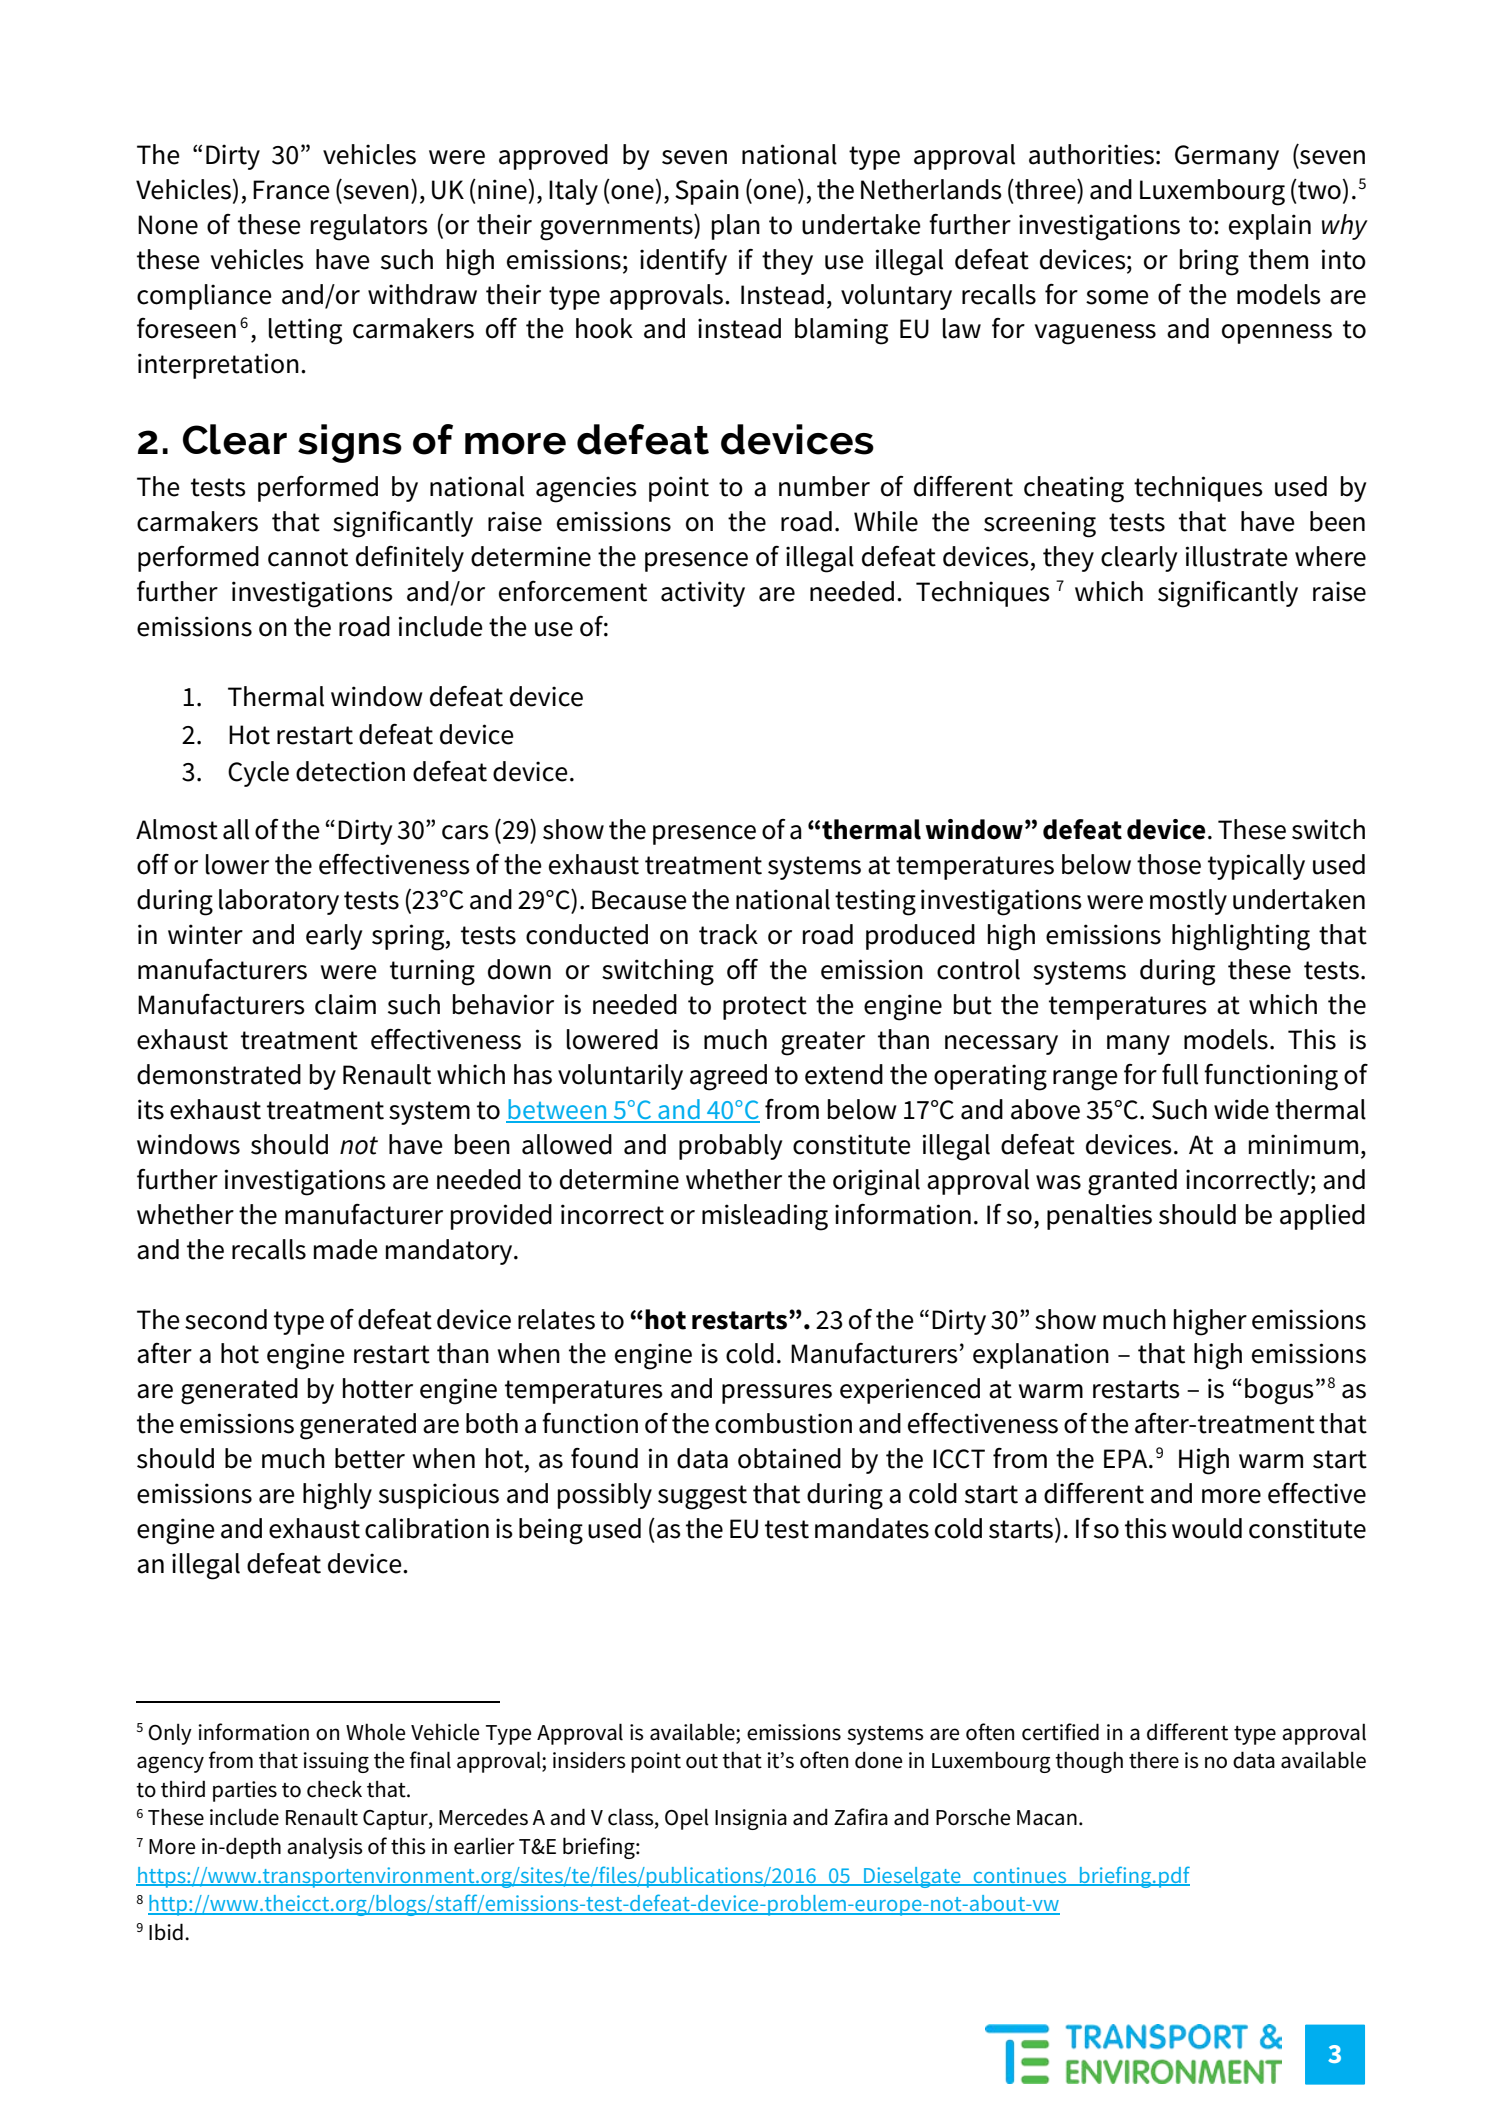  What do you see at coordinates (291, 190) in the document?
I see `France` at bounding box center [291, 190].
